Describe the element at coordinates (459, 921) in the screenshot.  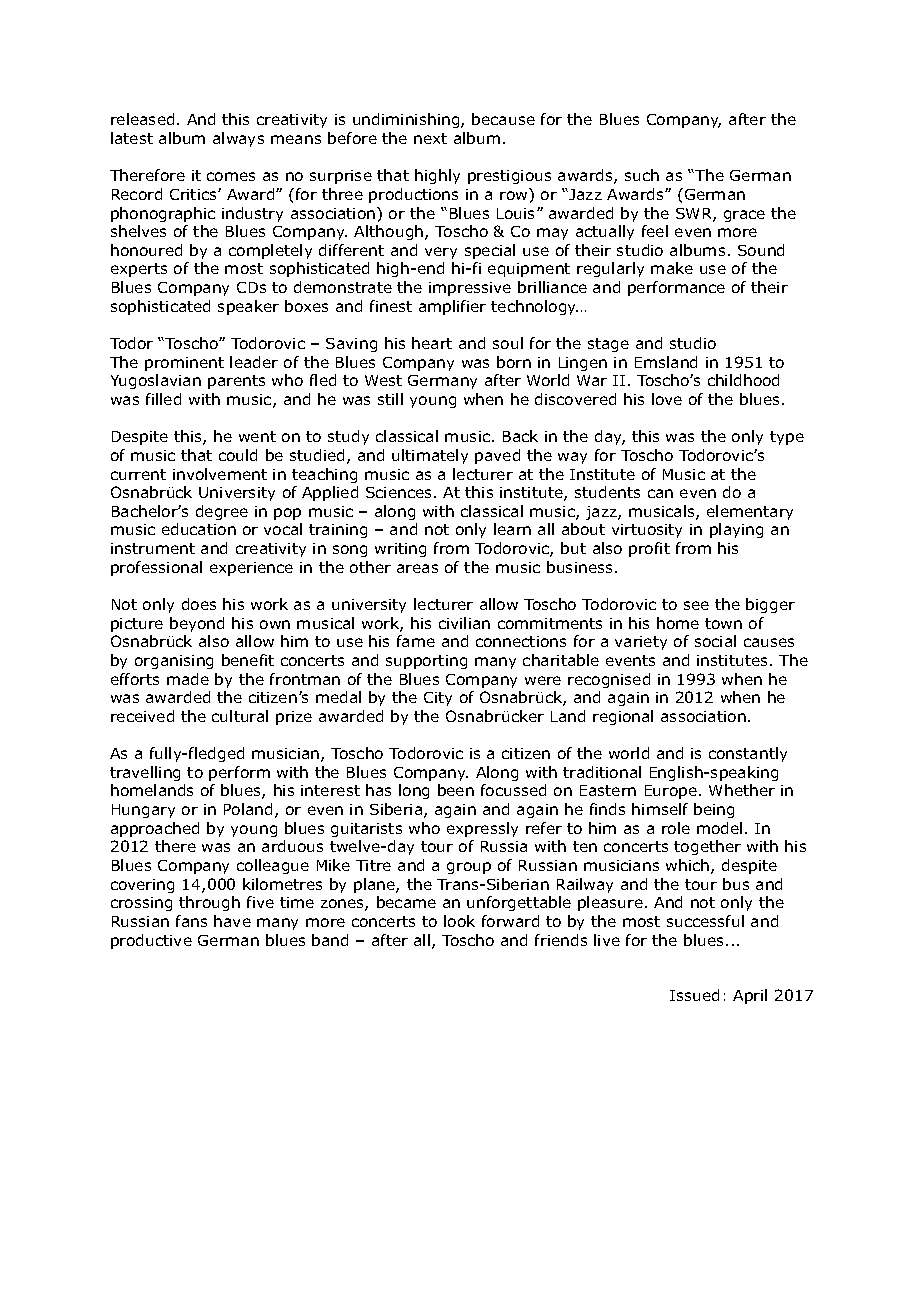
I see `look` at that location.
